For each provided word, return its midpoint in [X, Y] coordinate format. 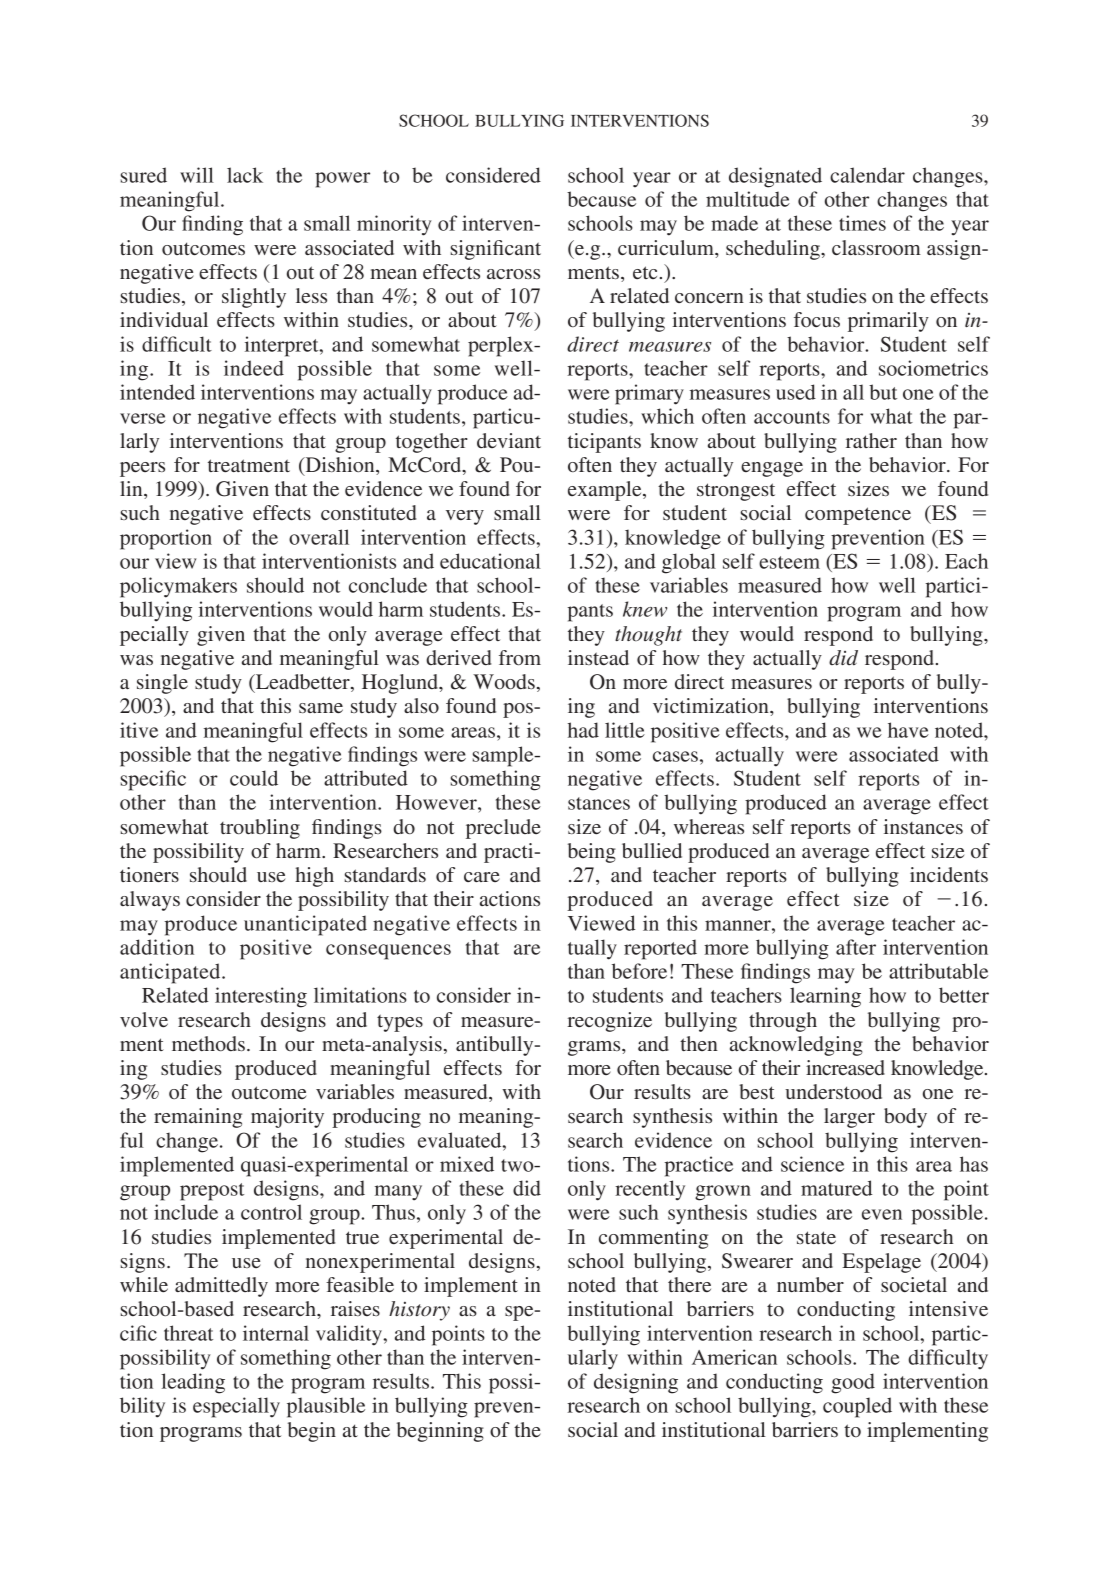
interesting [261, 997]
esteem [789, 562]
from [520, 657]
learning [825, 997]
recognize [609, 1022]
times [862, 223]
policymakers [178, 587]
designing [636, 1383]
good [853, 1383]
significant [496, 250]
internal [276, 1333]
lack [245, 175]
